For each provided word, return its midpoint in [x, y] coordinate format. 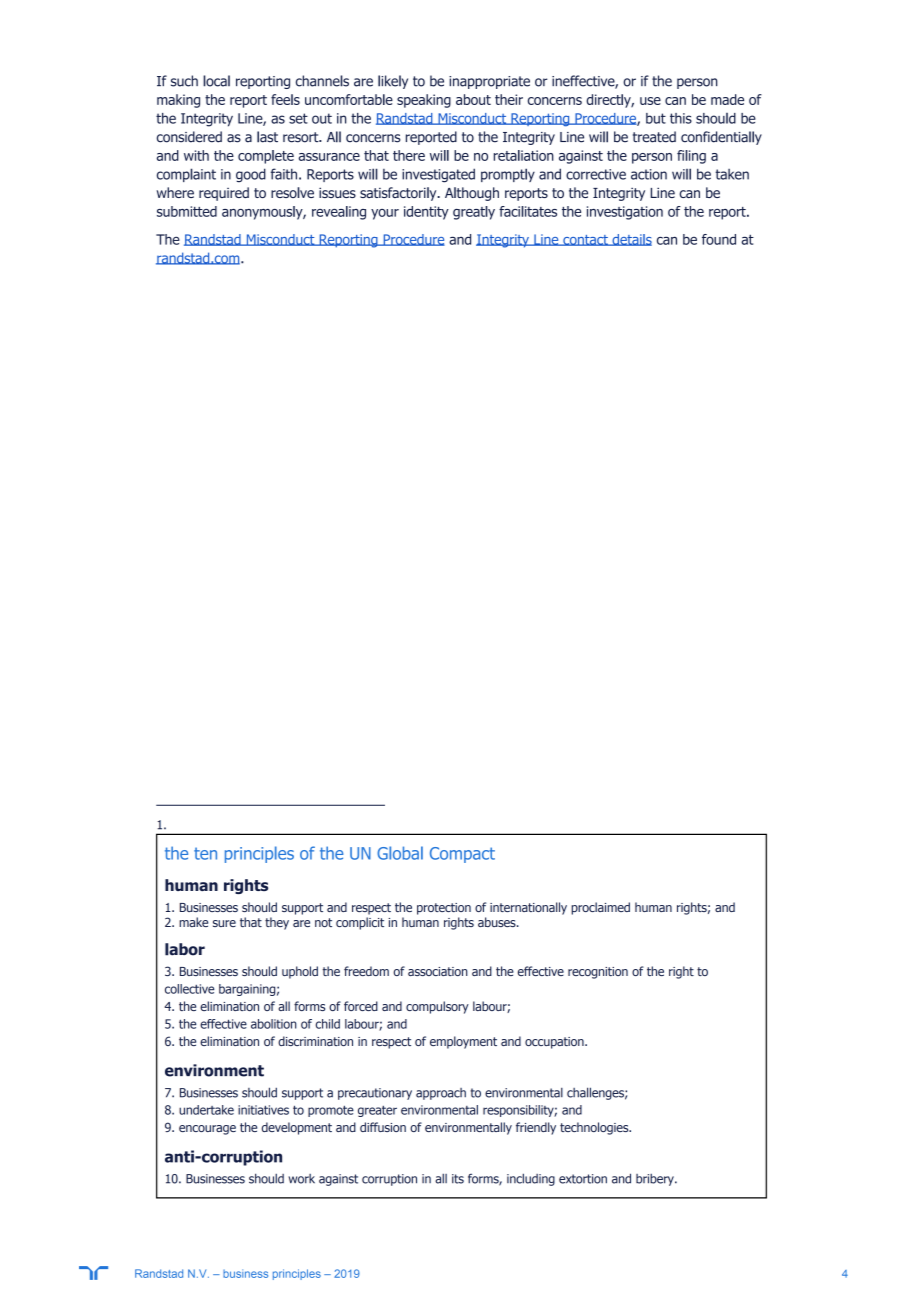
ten [205, 853]
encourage [207, 1130]
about [473, 99]
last [267, 137]
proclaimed [600, 908]
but [656, 118]
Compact [462, 855]
